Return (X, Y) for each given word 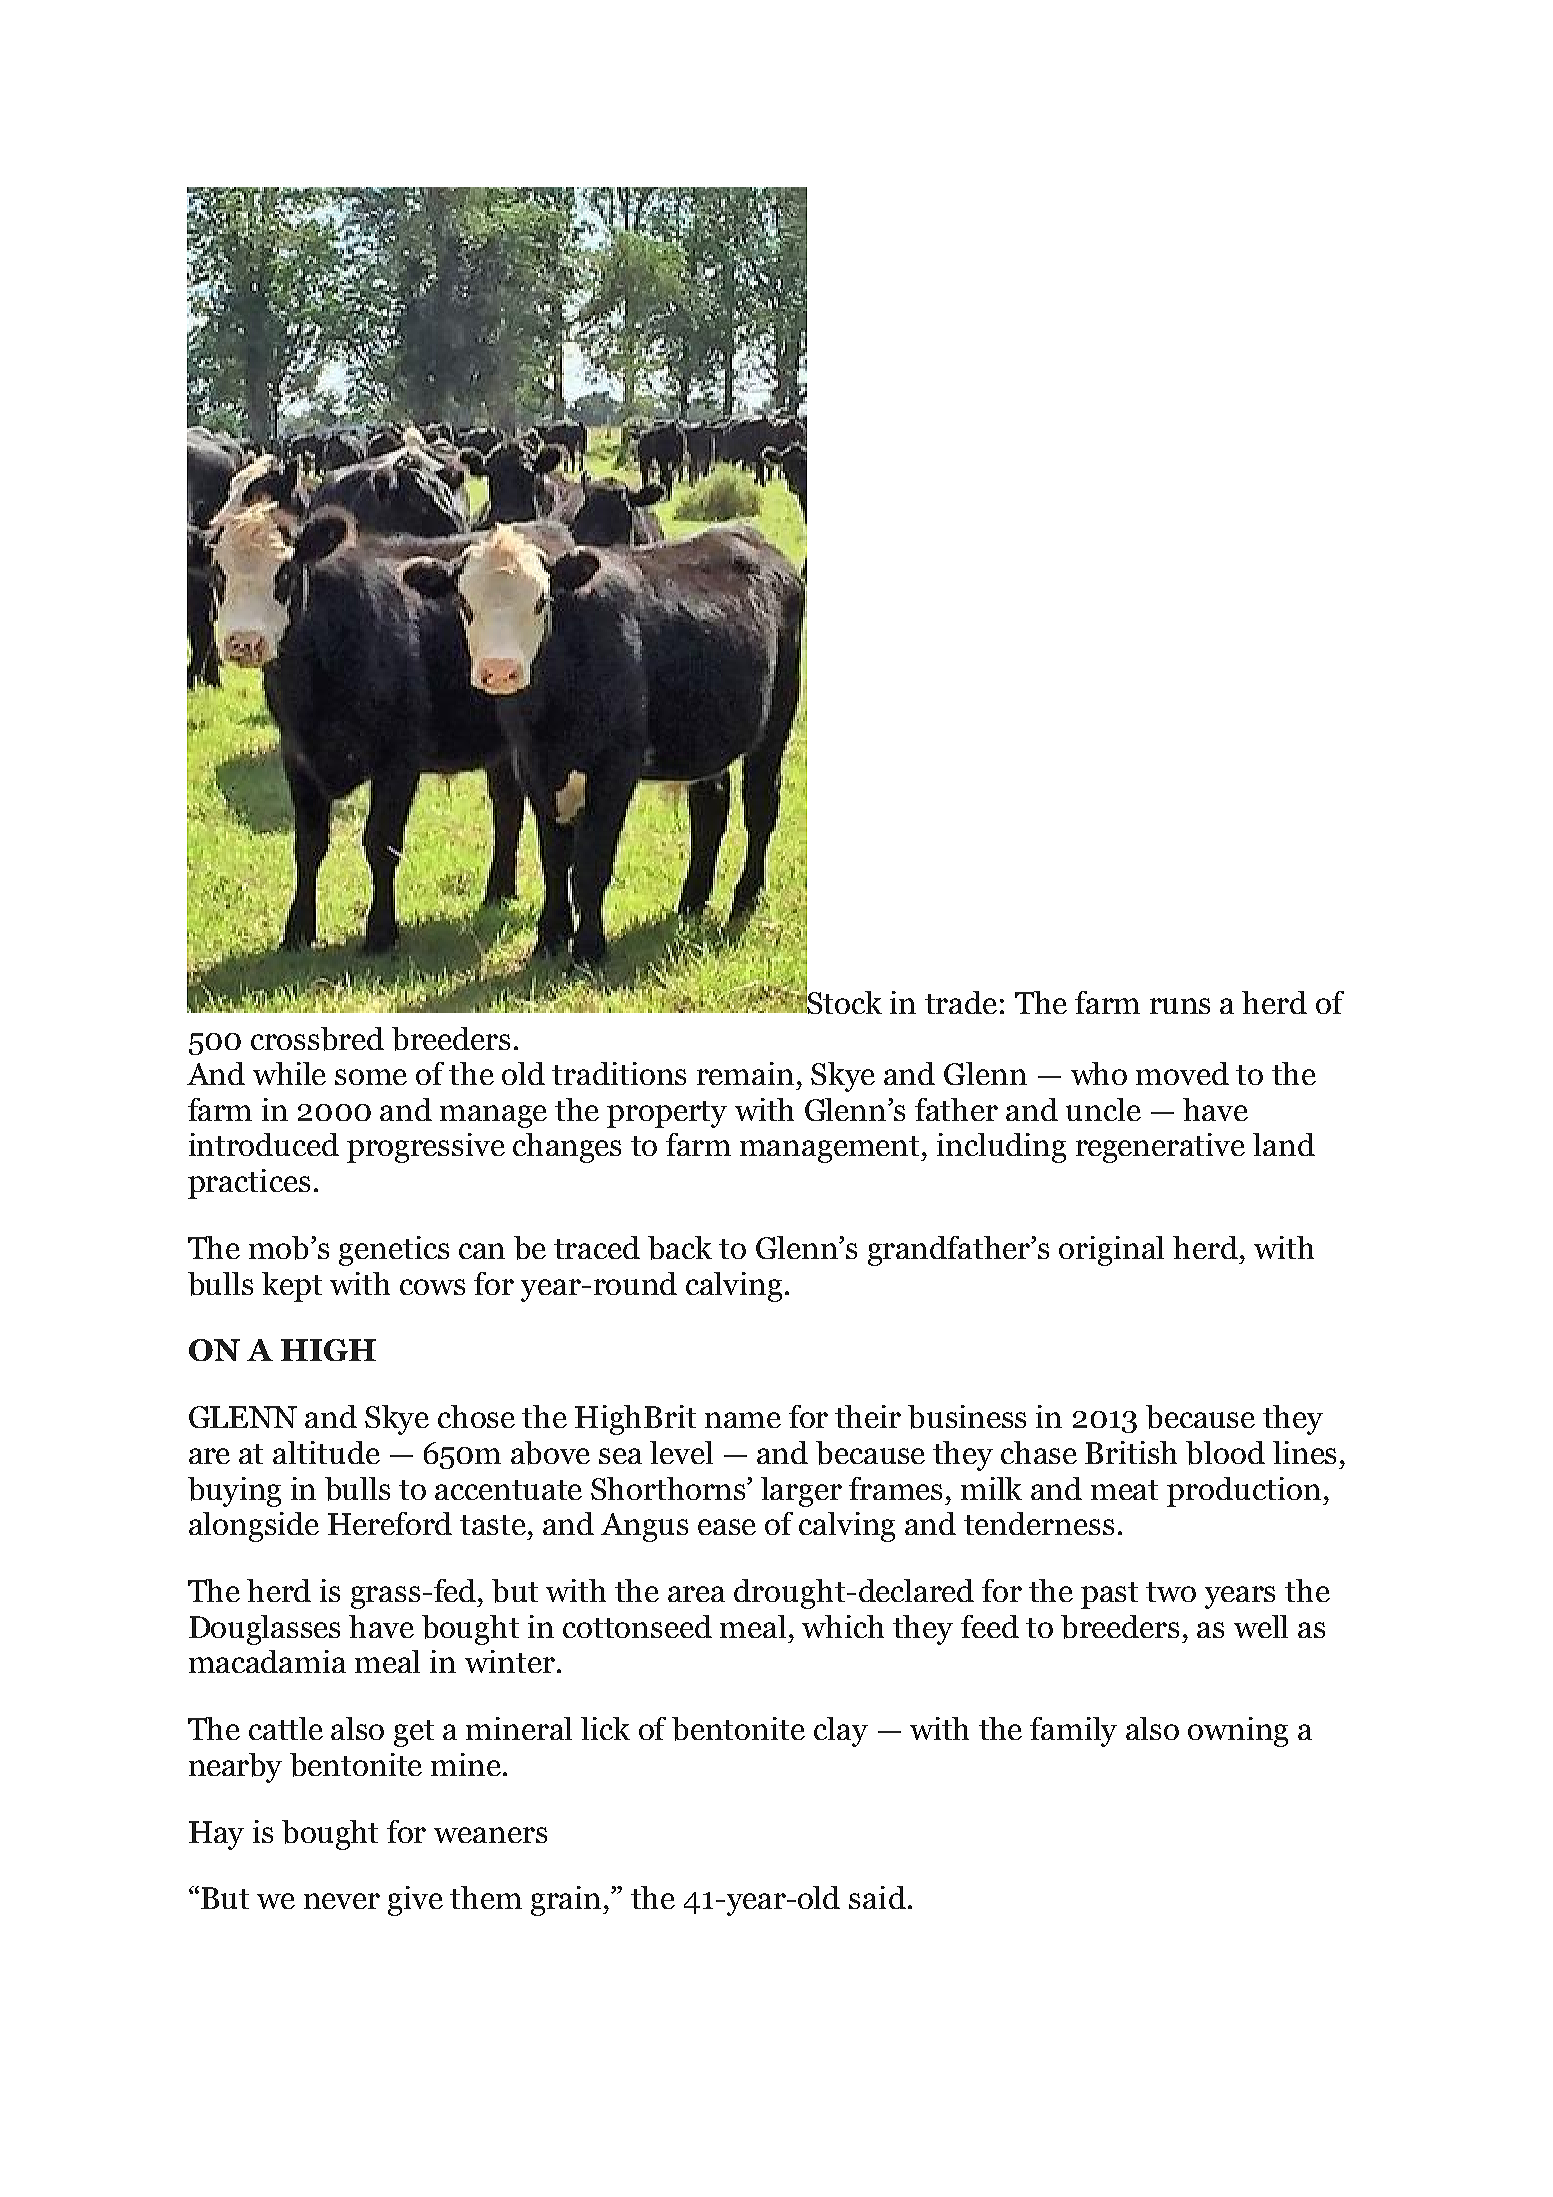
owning (1238, 1732)
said (877, 1897)
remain (745, 1073)
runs (1180, 1006)
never (342, 1901)
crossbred (317, 1039)
